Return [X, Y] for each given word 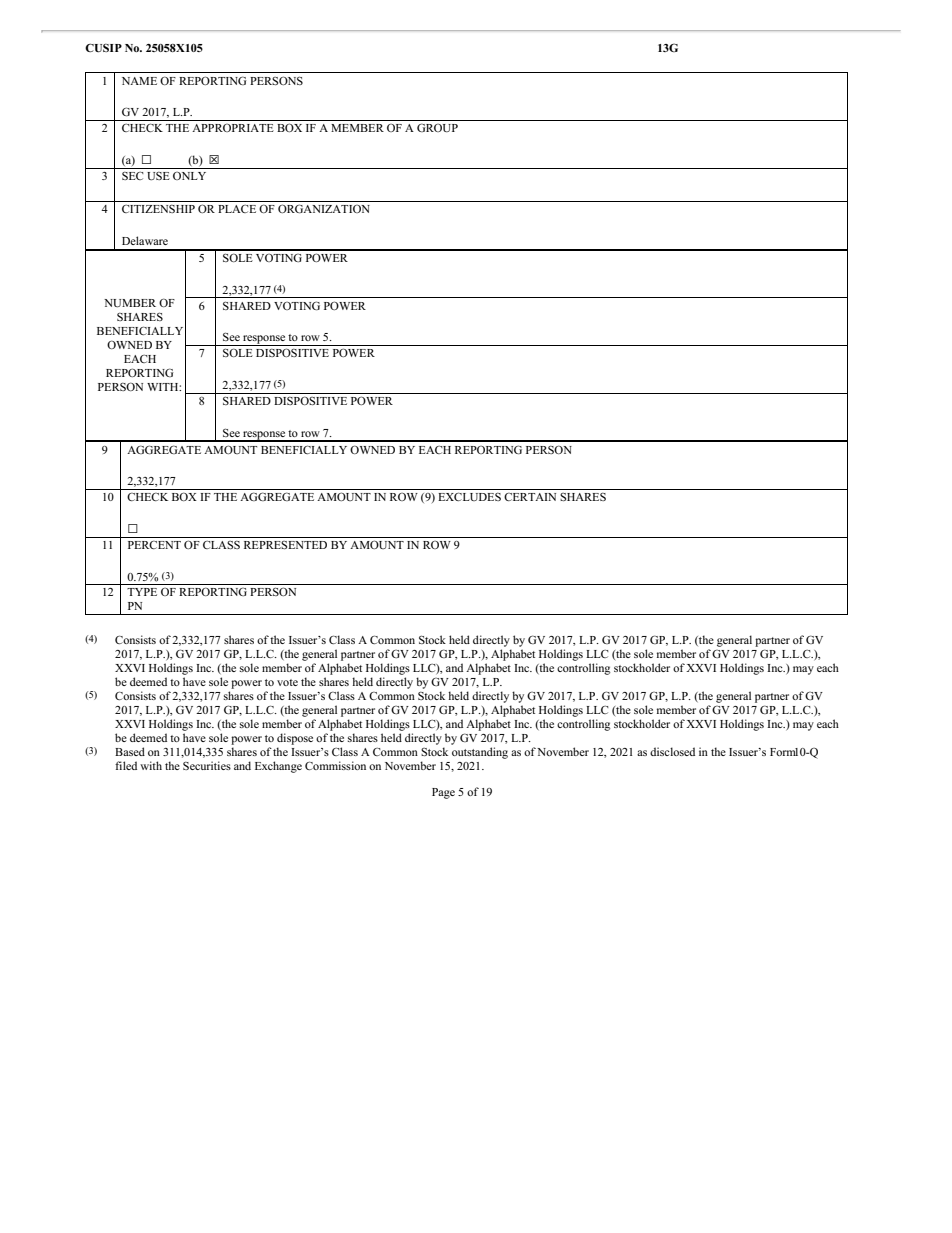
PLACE [237, 209]
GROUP [437, 127]
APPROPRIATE [233, 128]
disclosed [672, 751]
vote [287, 682]
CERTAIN [530, 497]
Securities [207, 765]
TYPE [142, 592]
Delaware [145, 240]
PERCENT [154, 545]
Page [443, 793]
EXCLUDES [469, 496]
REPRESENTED [285, 545]
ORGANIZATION [324, 208]
